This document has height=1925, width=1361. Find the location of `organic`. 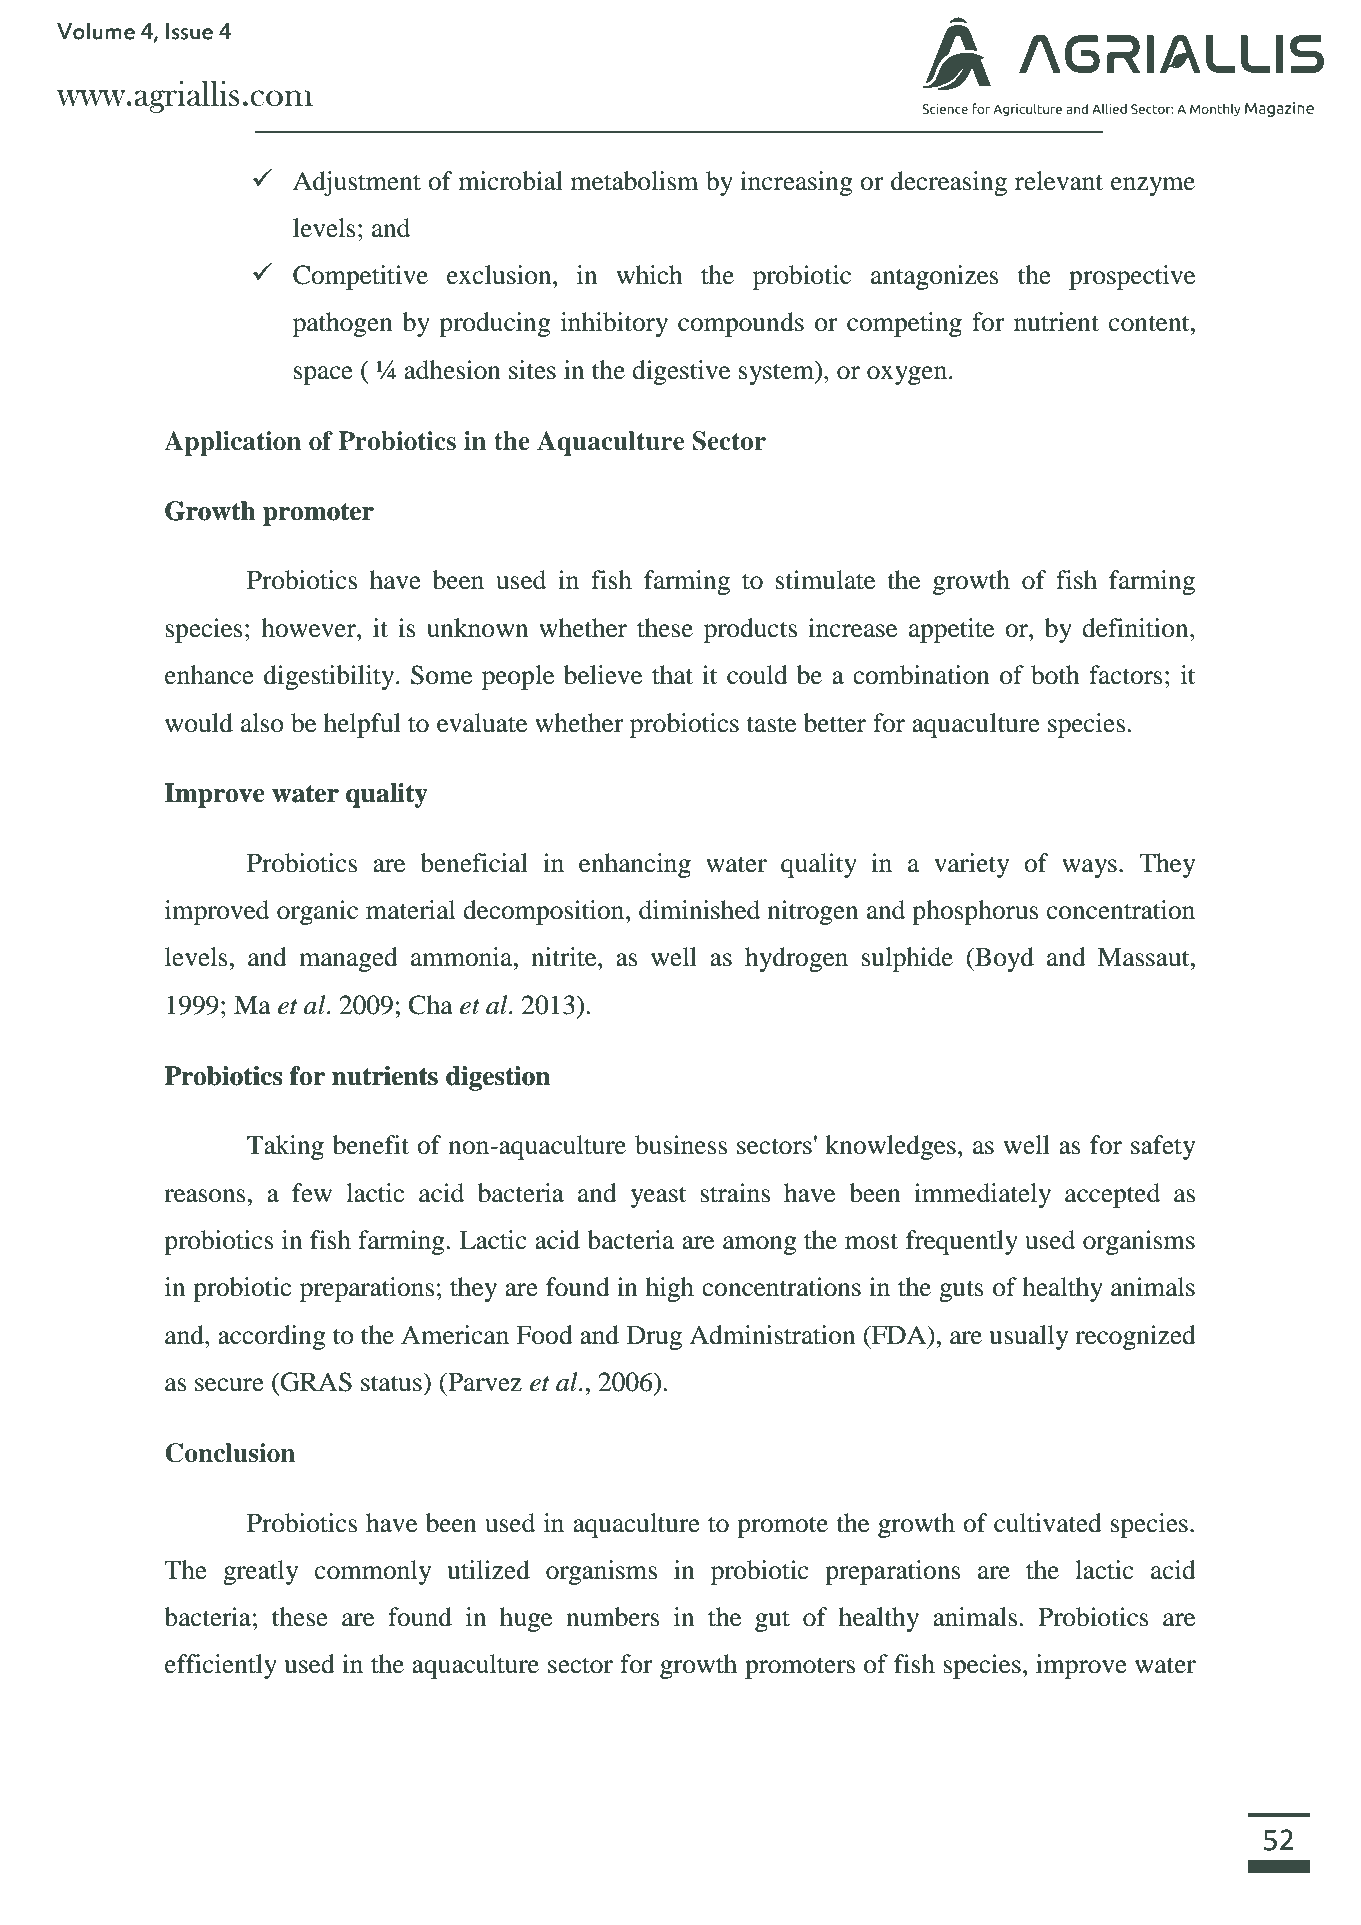

organic is located at coordinates (317, 912).
